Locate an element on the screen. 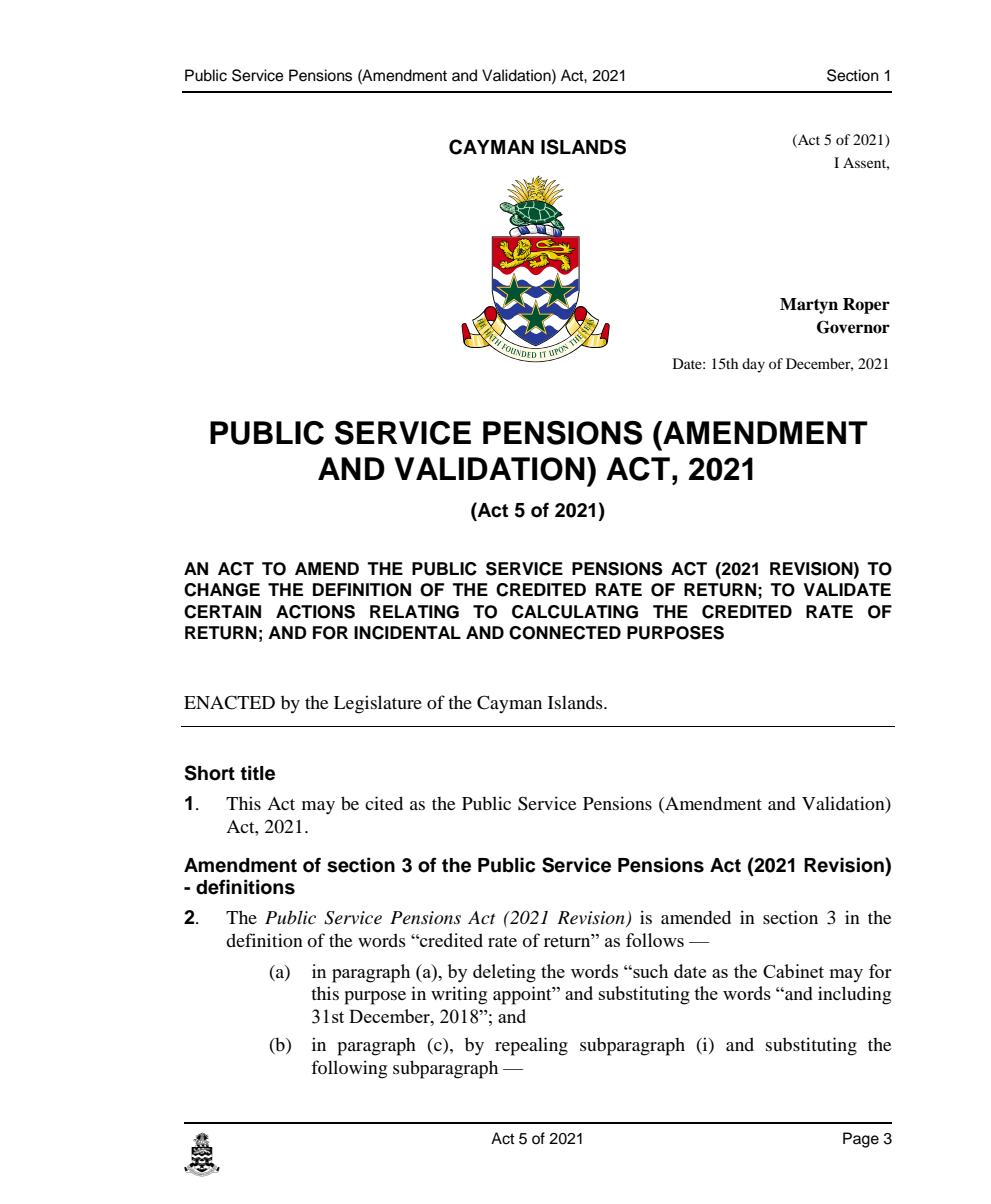 This screenshot has width=991, height=1204. repealing is located at coordinates (531, 1046).
